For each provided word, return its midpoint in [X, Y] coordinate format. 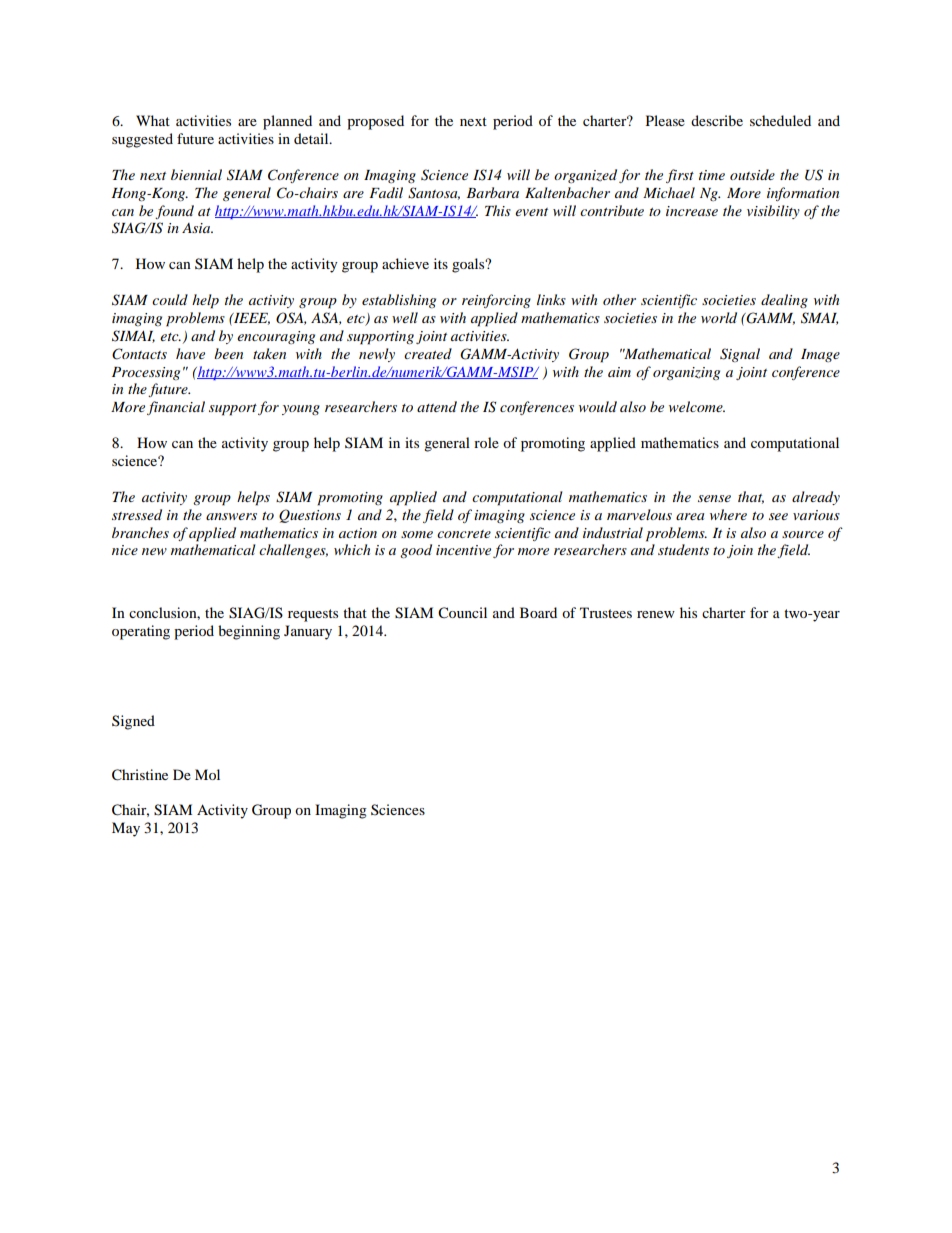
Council [462, 613]
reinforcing [496, 301]
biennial [196, 174]
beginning [249, 632]
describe [717, 120]
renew [656, 614]
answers [231, 516]
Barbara [492, 192]
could [170, 299]
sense [714, 498]
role [486, 442]
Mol [207, 774]
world [719, 317]
